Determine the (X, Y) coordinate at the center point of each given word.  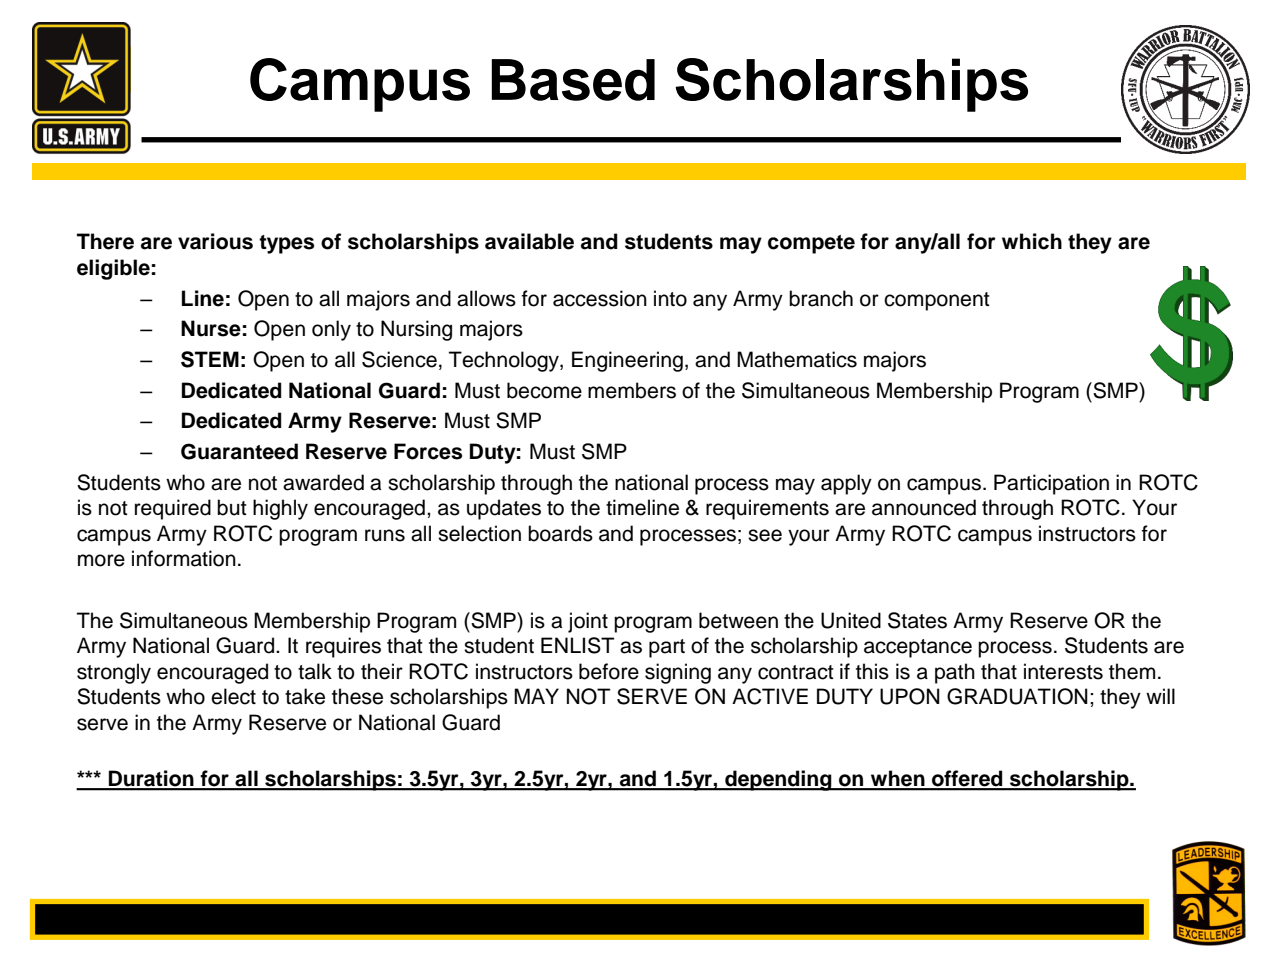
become (544, 390)
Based (573, 80)
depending (778, 780)
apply (846, 484)
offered (967, 779)
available (529, 241)
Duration (151, 779)
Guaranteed (239, 451)
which (1032, 241)
